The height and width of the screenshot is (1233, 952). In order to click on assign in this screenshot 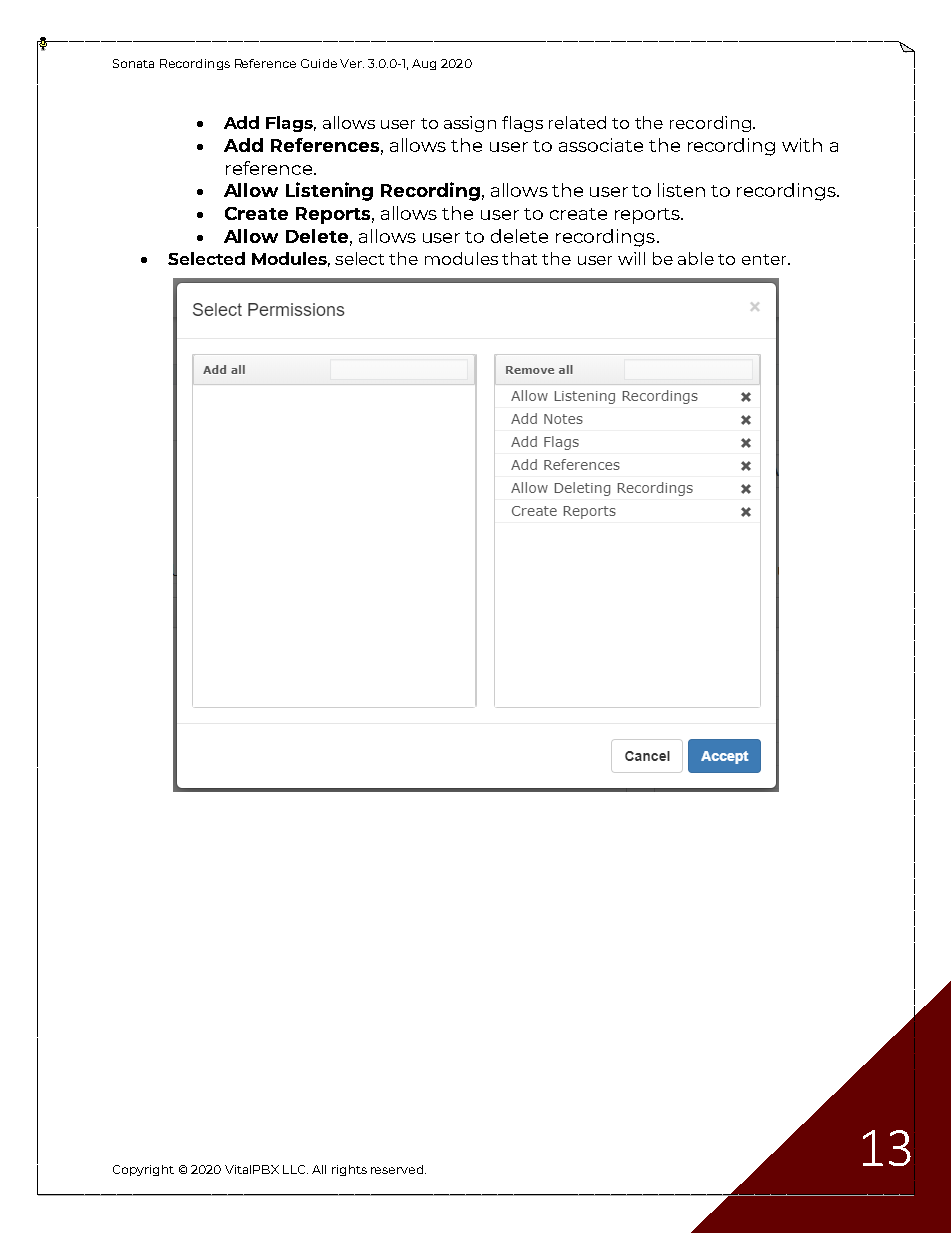, I will do `click(470, 124)`.
